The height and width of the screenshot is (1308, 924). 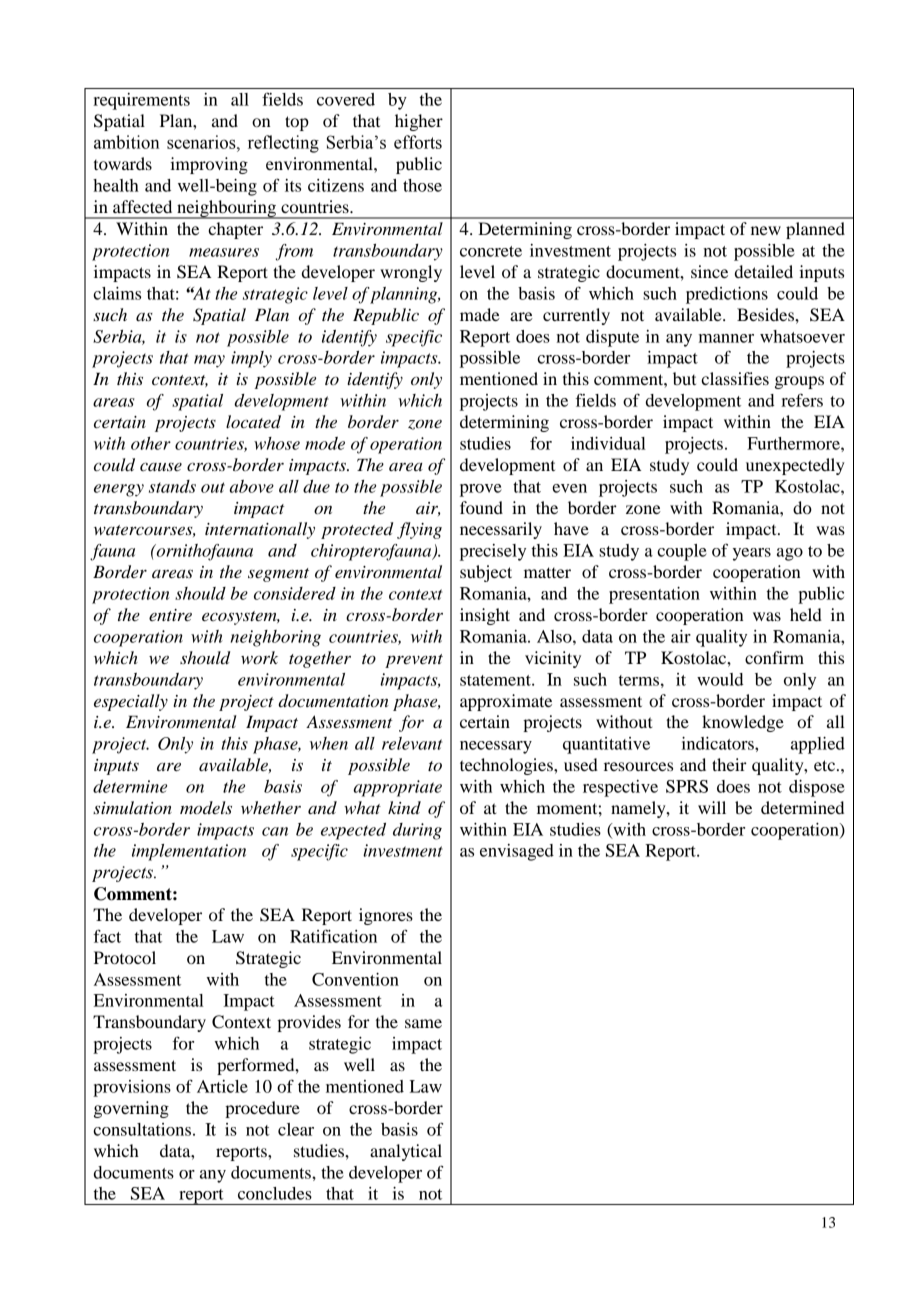 I want to click on same, so click(x=423, y=1023).
